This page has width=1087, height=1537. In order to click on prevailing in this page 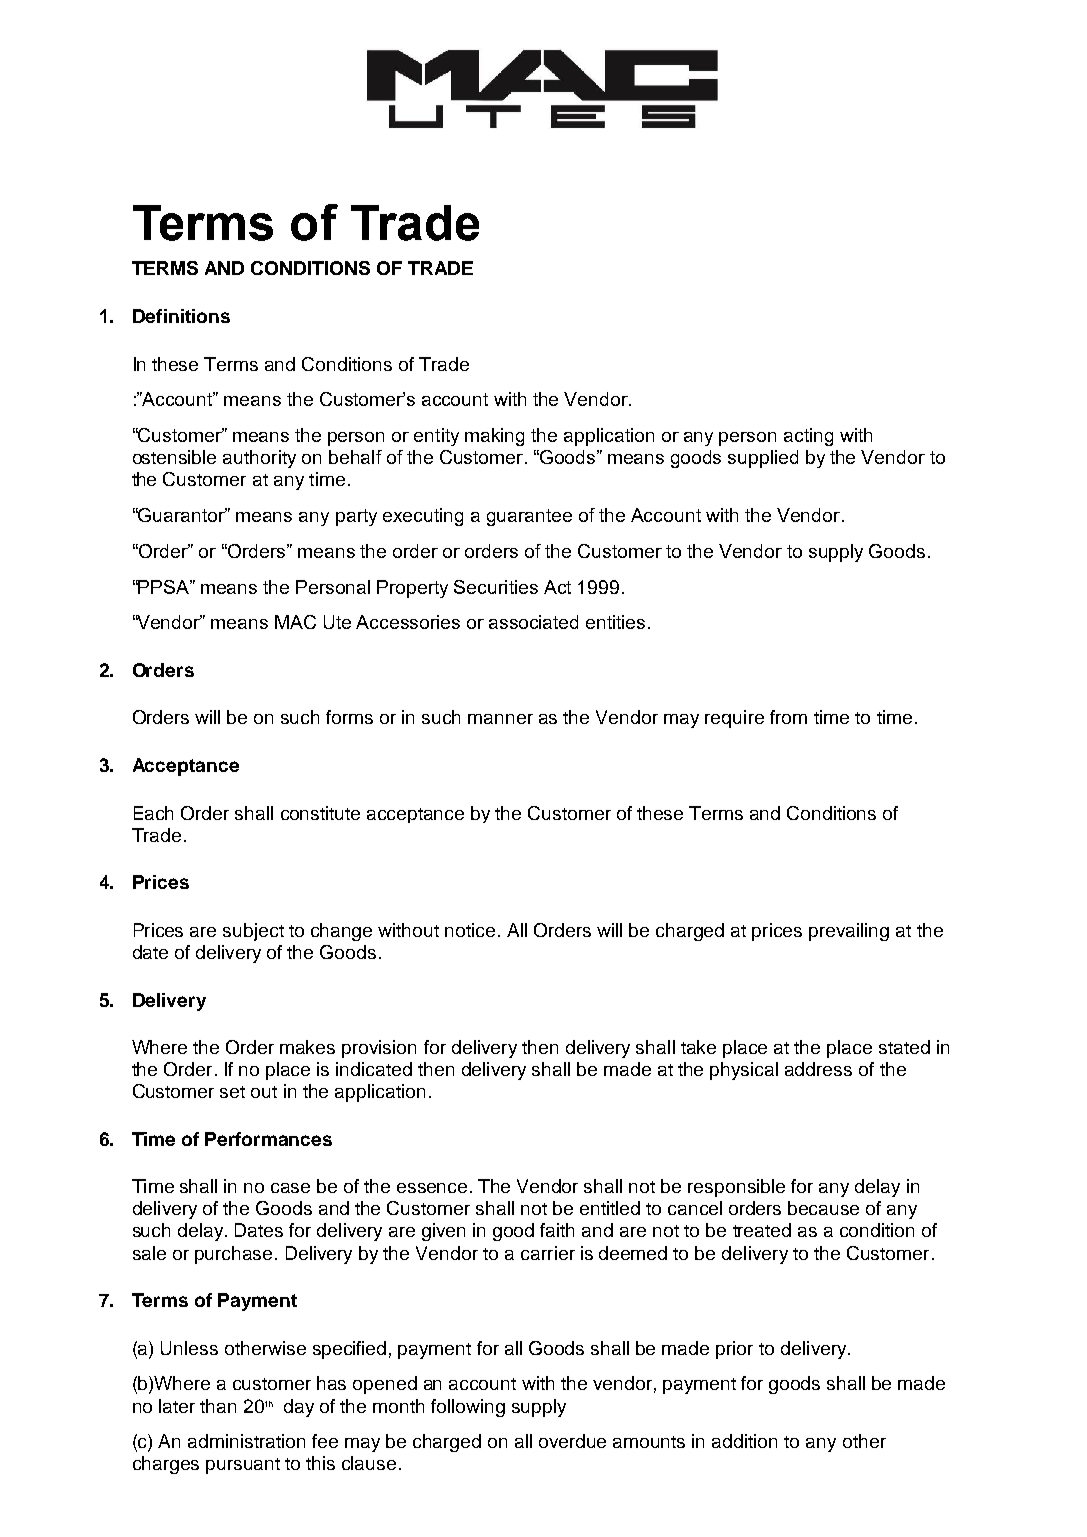, I will do `click(849, 932)`.
